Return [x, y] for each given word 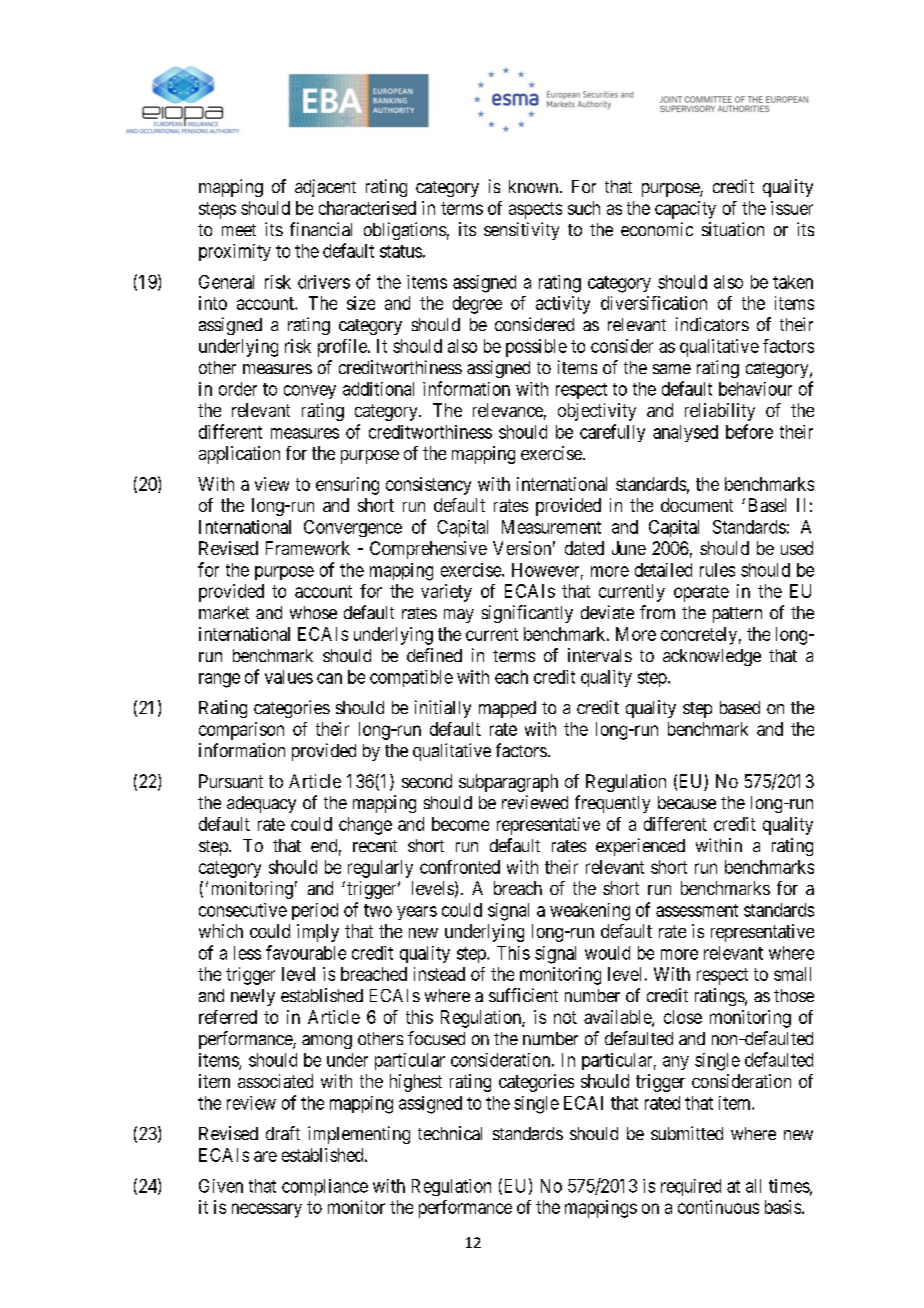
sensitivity [521, 231]
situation [733, 229]
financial [321, 229]
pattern [737, 615]
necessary [267, 1210]
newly [253, 997]
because [687, 802]
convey [310, 392]
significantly [527, 614]
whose [313, 612]
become [460, 824]
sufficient [523, 995]
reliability [720, 412]
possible [536, 348]
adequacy [261, 804]
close [683, 1017]
